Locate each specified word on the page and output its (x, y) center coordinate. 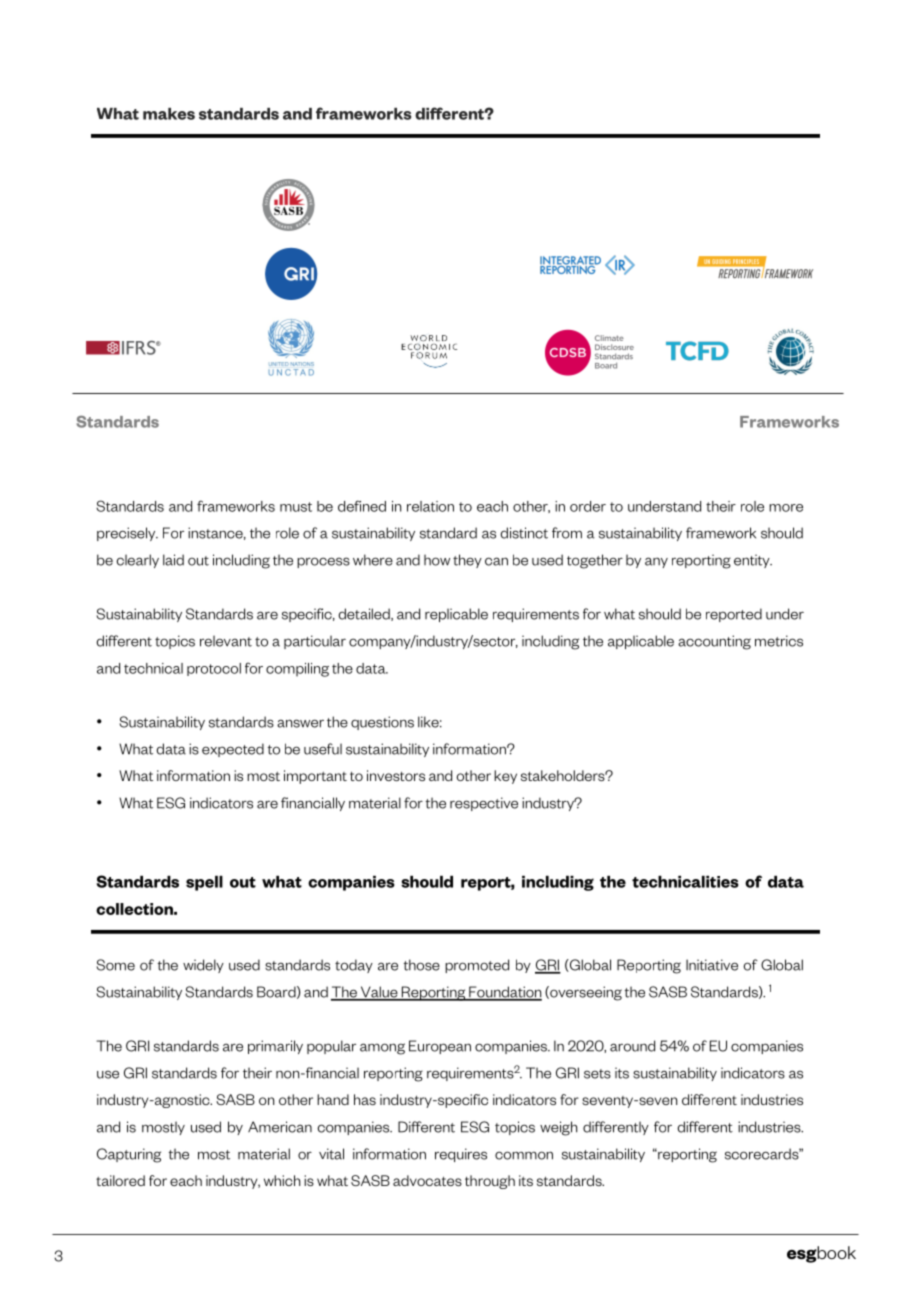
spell (204, 883)
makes (169, 114)
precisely (127, 534)
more (786, 508)
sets (597, 1074)
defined (362, 506)
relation (430, 506)
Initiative (712, 965)
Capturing (129, 1155)
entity (753, 561)
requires (461, 1155)
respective (484, 804)
